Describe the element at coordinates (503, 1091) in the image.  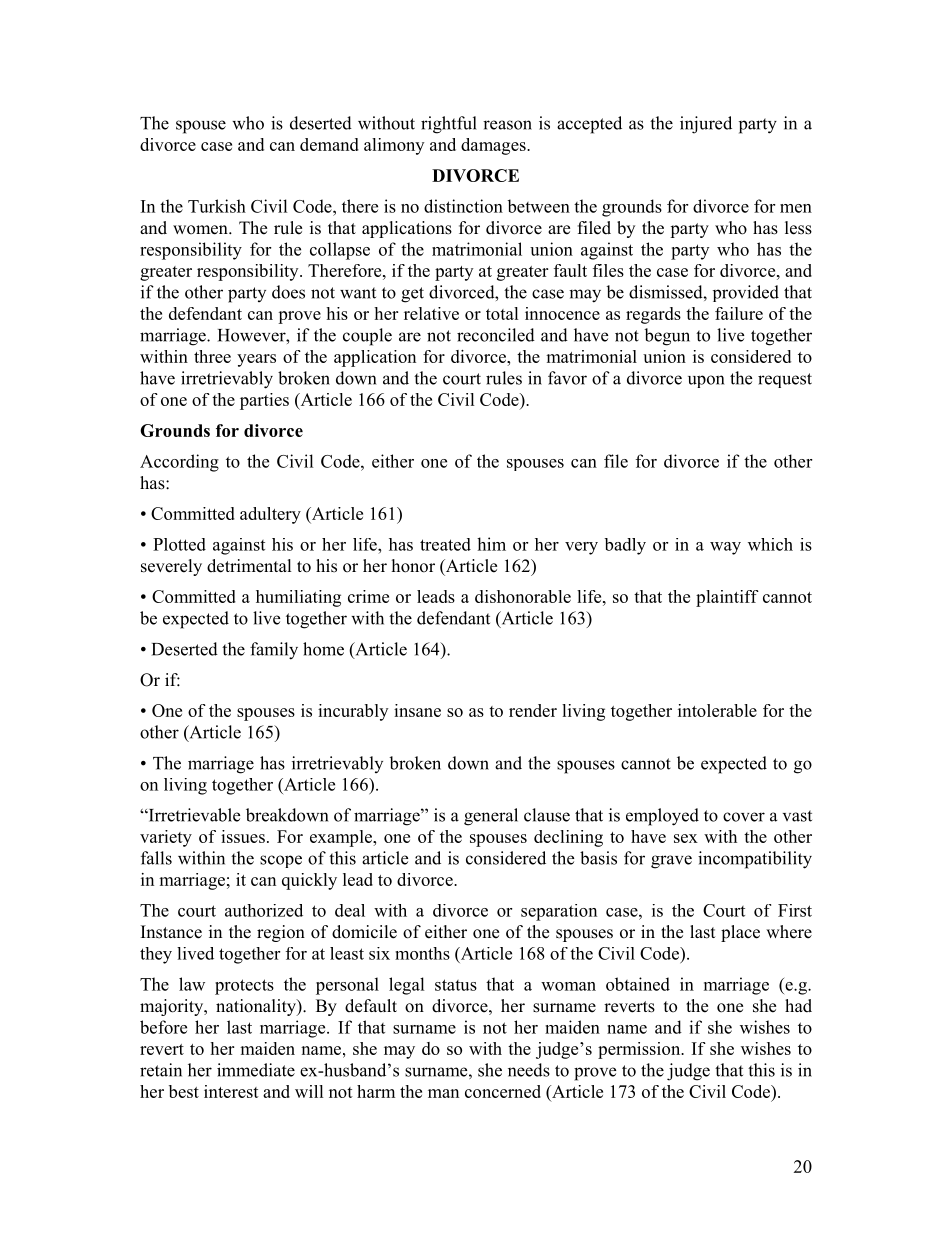
I see `concerned` at that location.
